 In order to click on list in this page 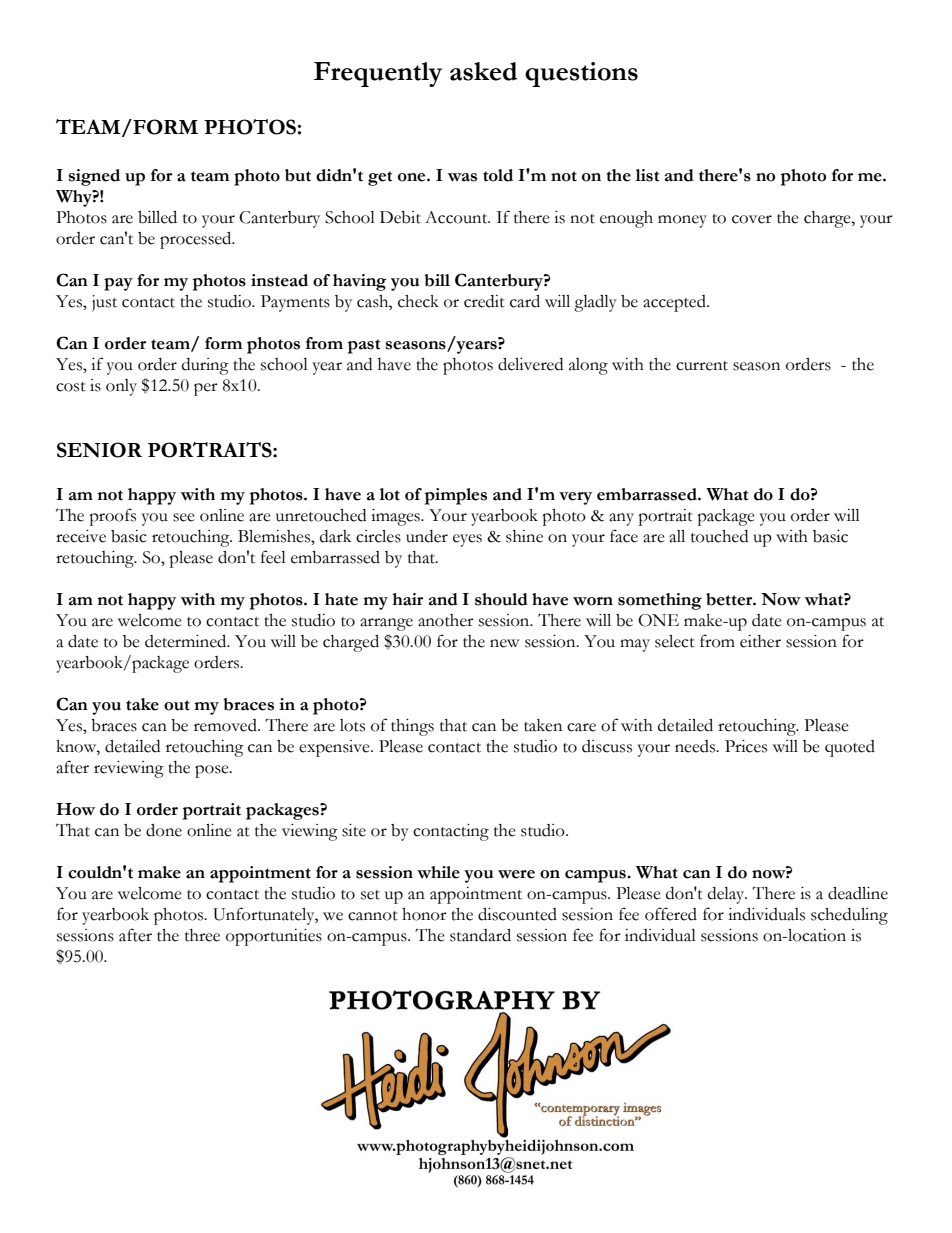, I will do `click(647, 175)`.
